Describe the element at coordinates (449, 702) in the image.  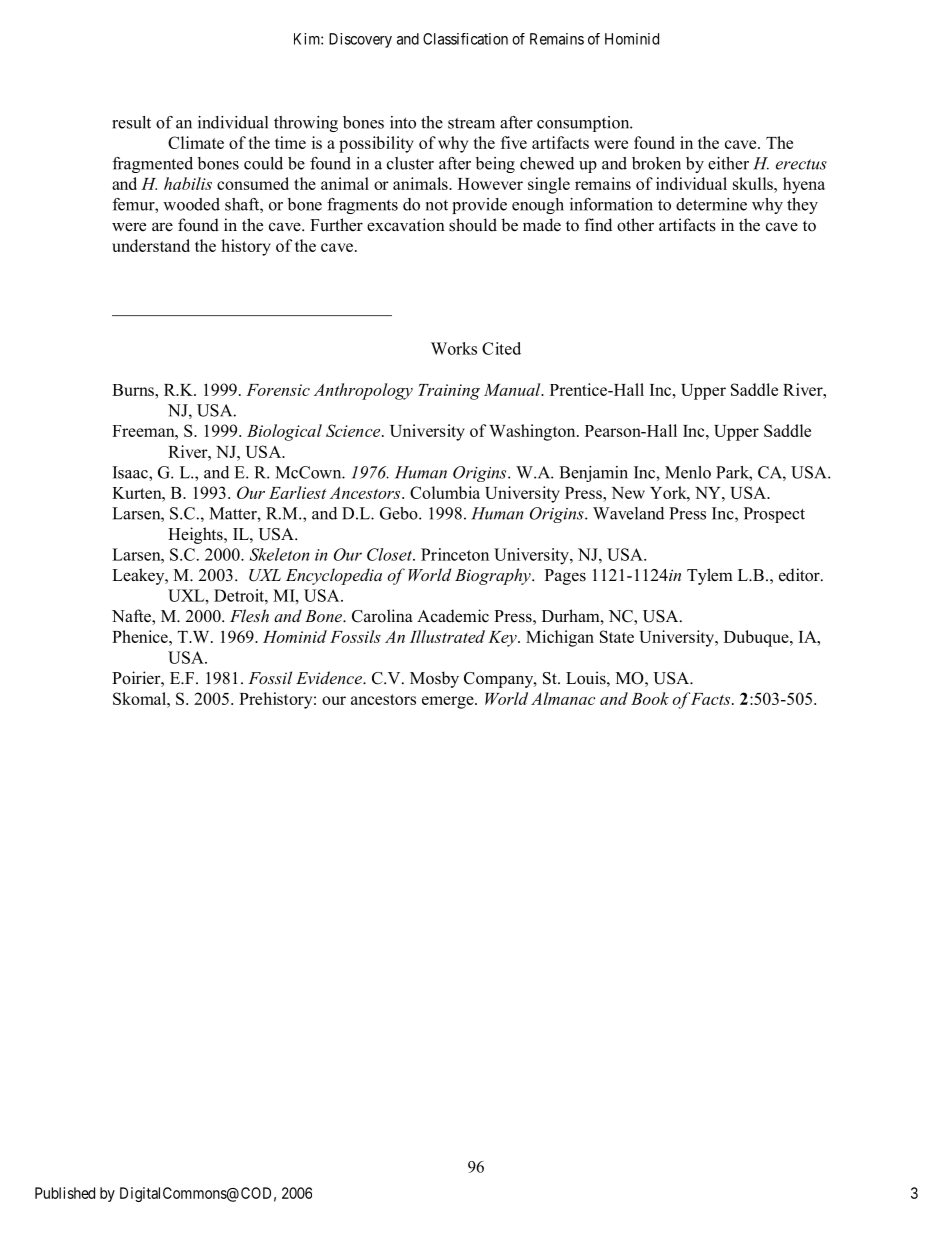
I see `emerge` at that location.
